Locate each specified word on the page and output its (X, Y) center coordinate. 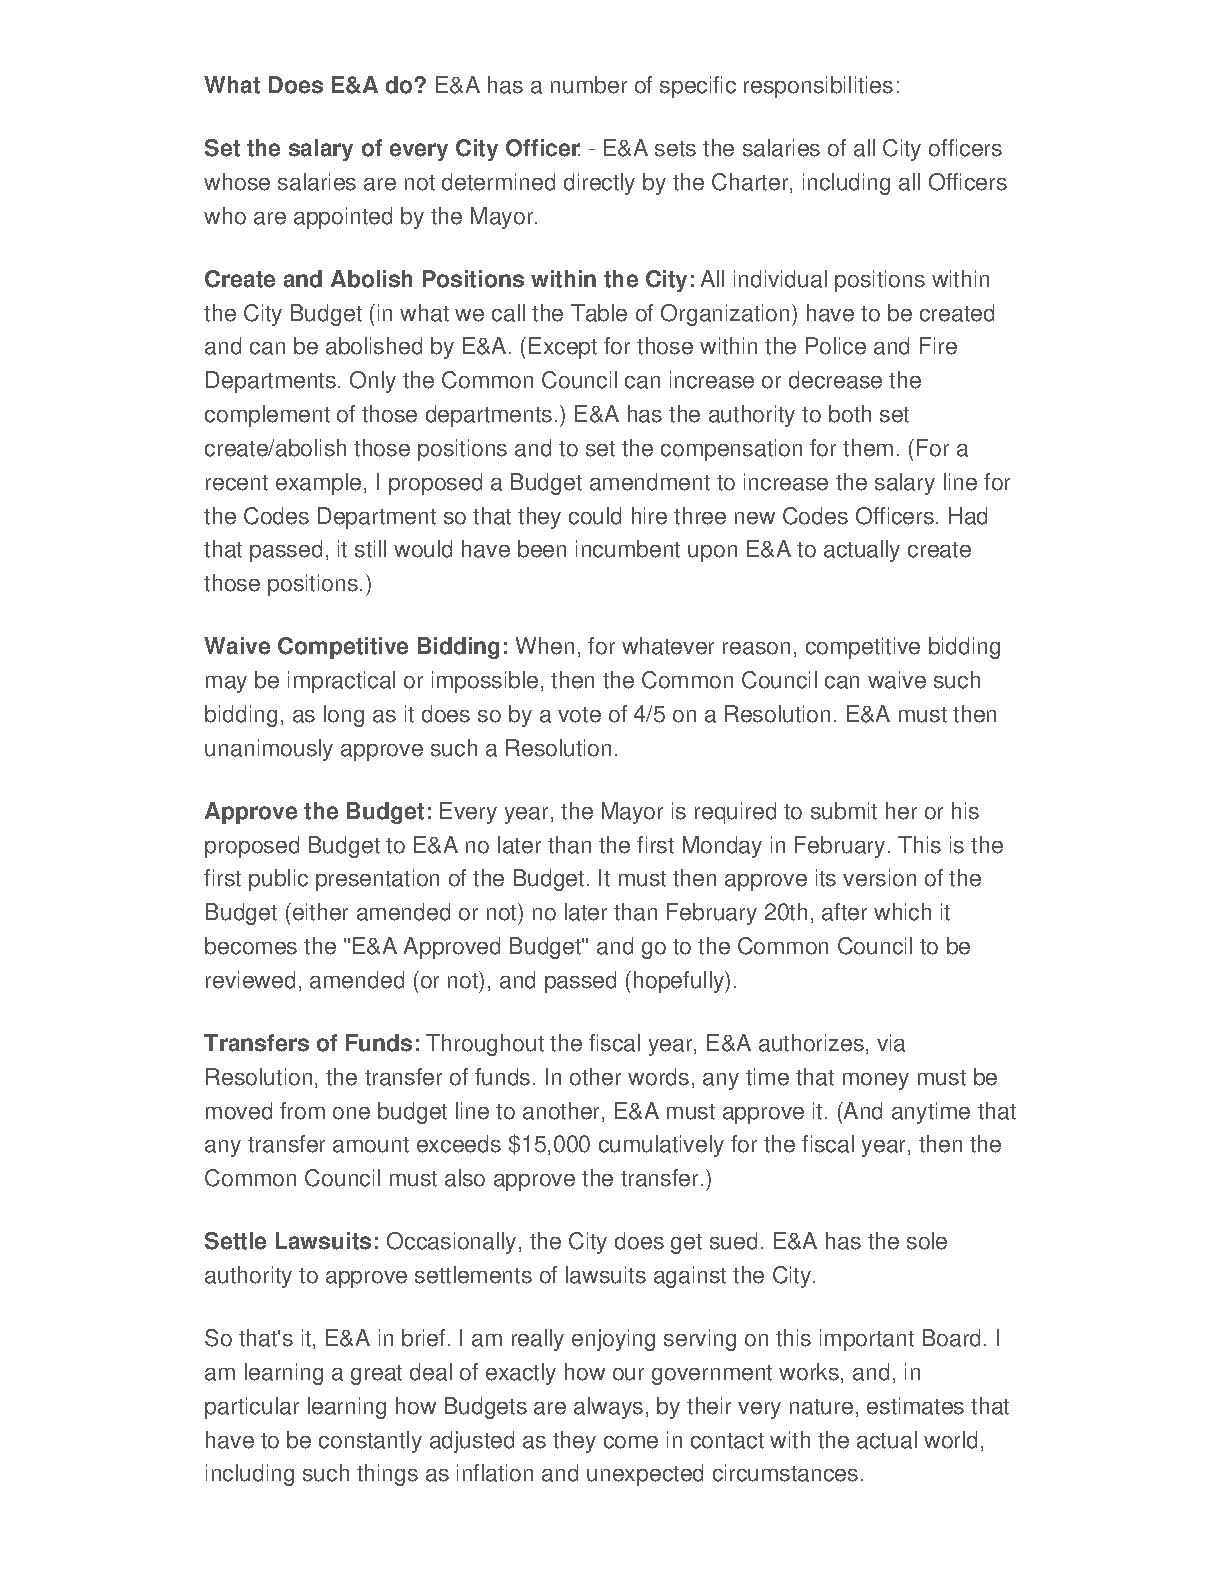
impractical (341, 682)
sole (927, 1241)
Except (563, 348)
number (589, 85)
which (902, 912)
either (319, 912)
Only (373, 382)
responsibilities (818, 87)
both (850, 414)
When (545, 646)
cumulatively (661, 1146)
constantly (370, 1442)
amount (371, 1145)
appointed (343, 218)
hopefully (680, 982)
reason (756, 648)
